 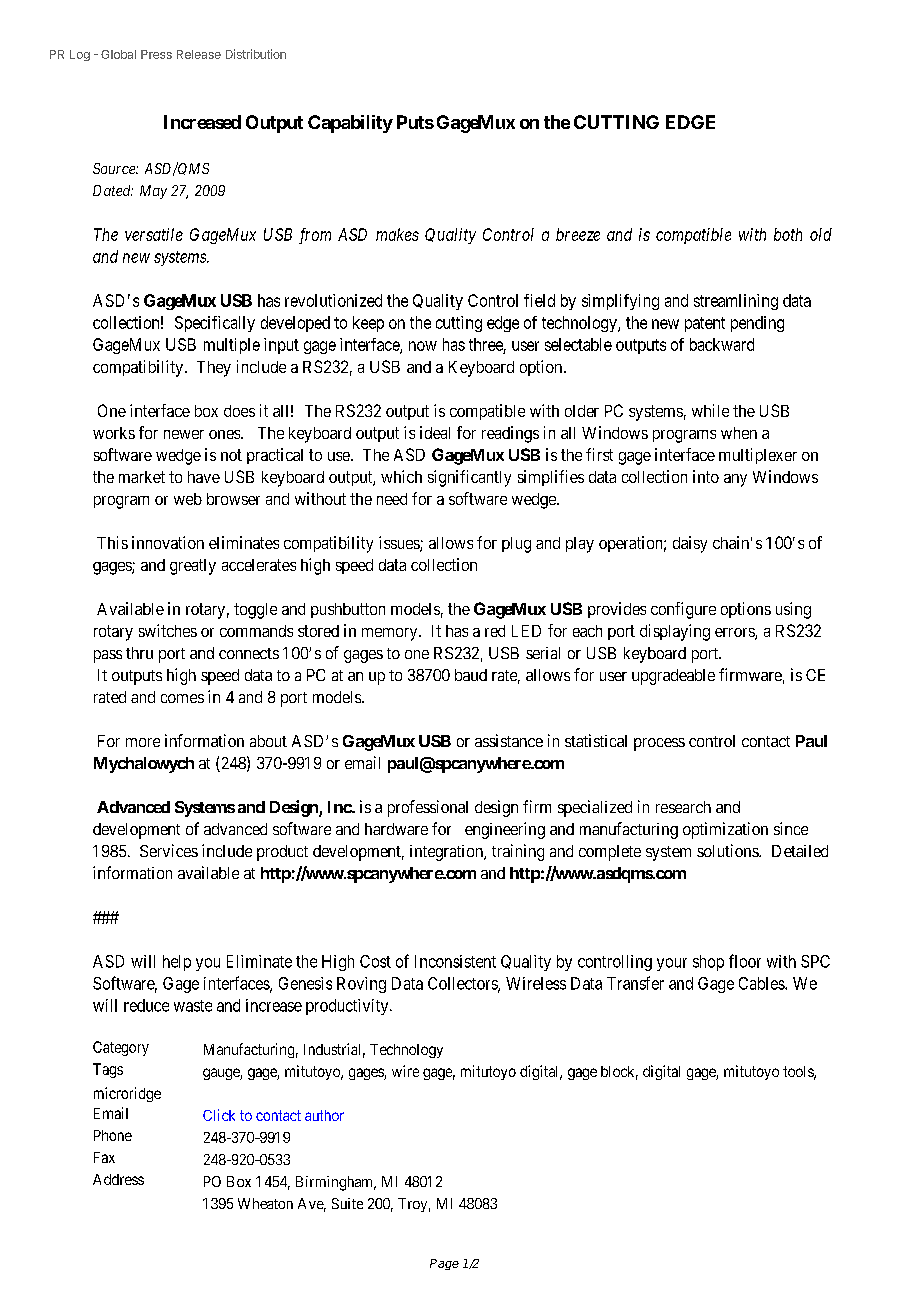 What do you see at coordinates (350, 124) in the screenshot?
I see `Capability` at bounding box center [350, 124].
